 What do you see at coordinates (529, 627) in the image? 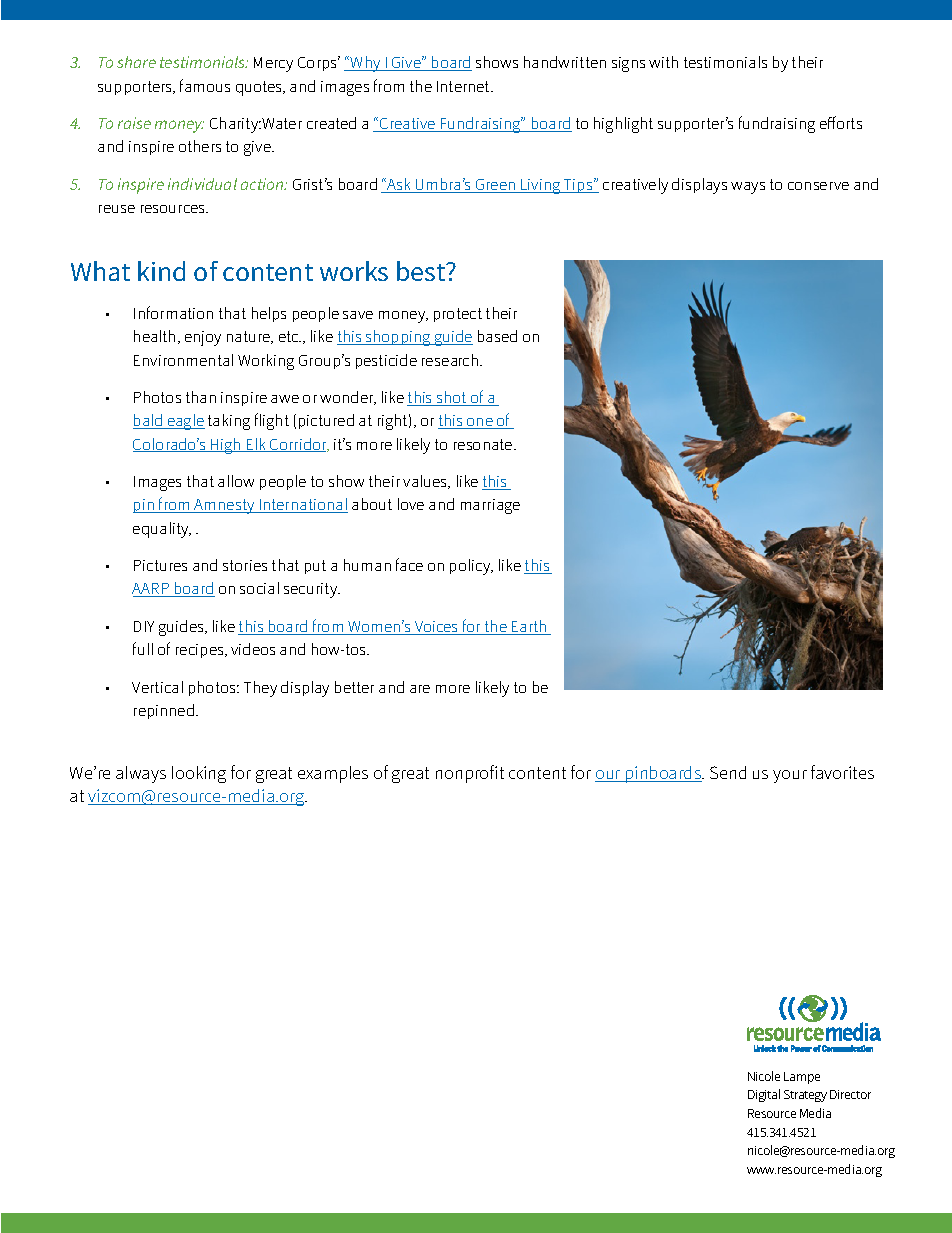
I see `Earth` at bounding box center [529, 627].
